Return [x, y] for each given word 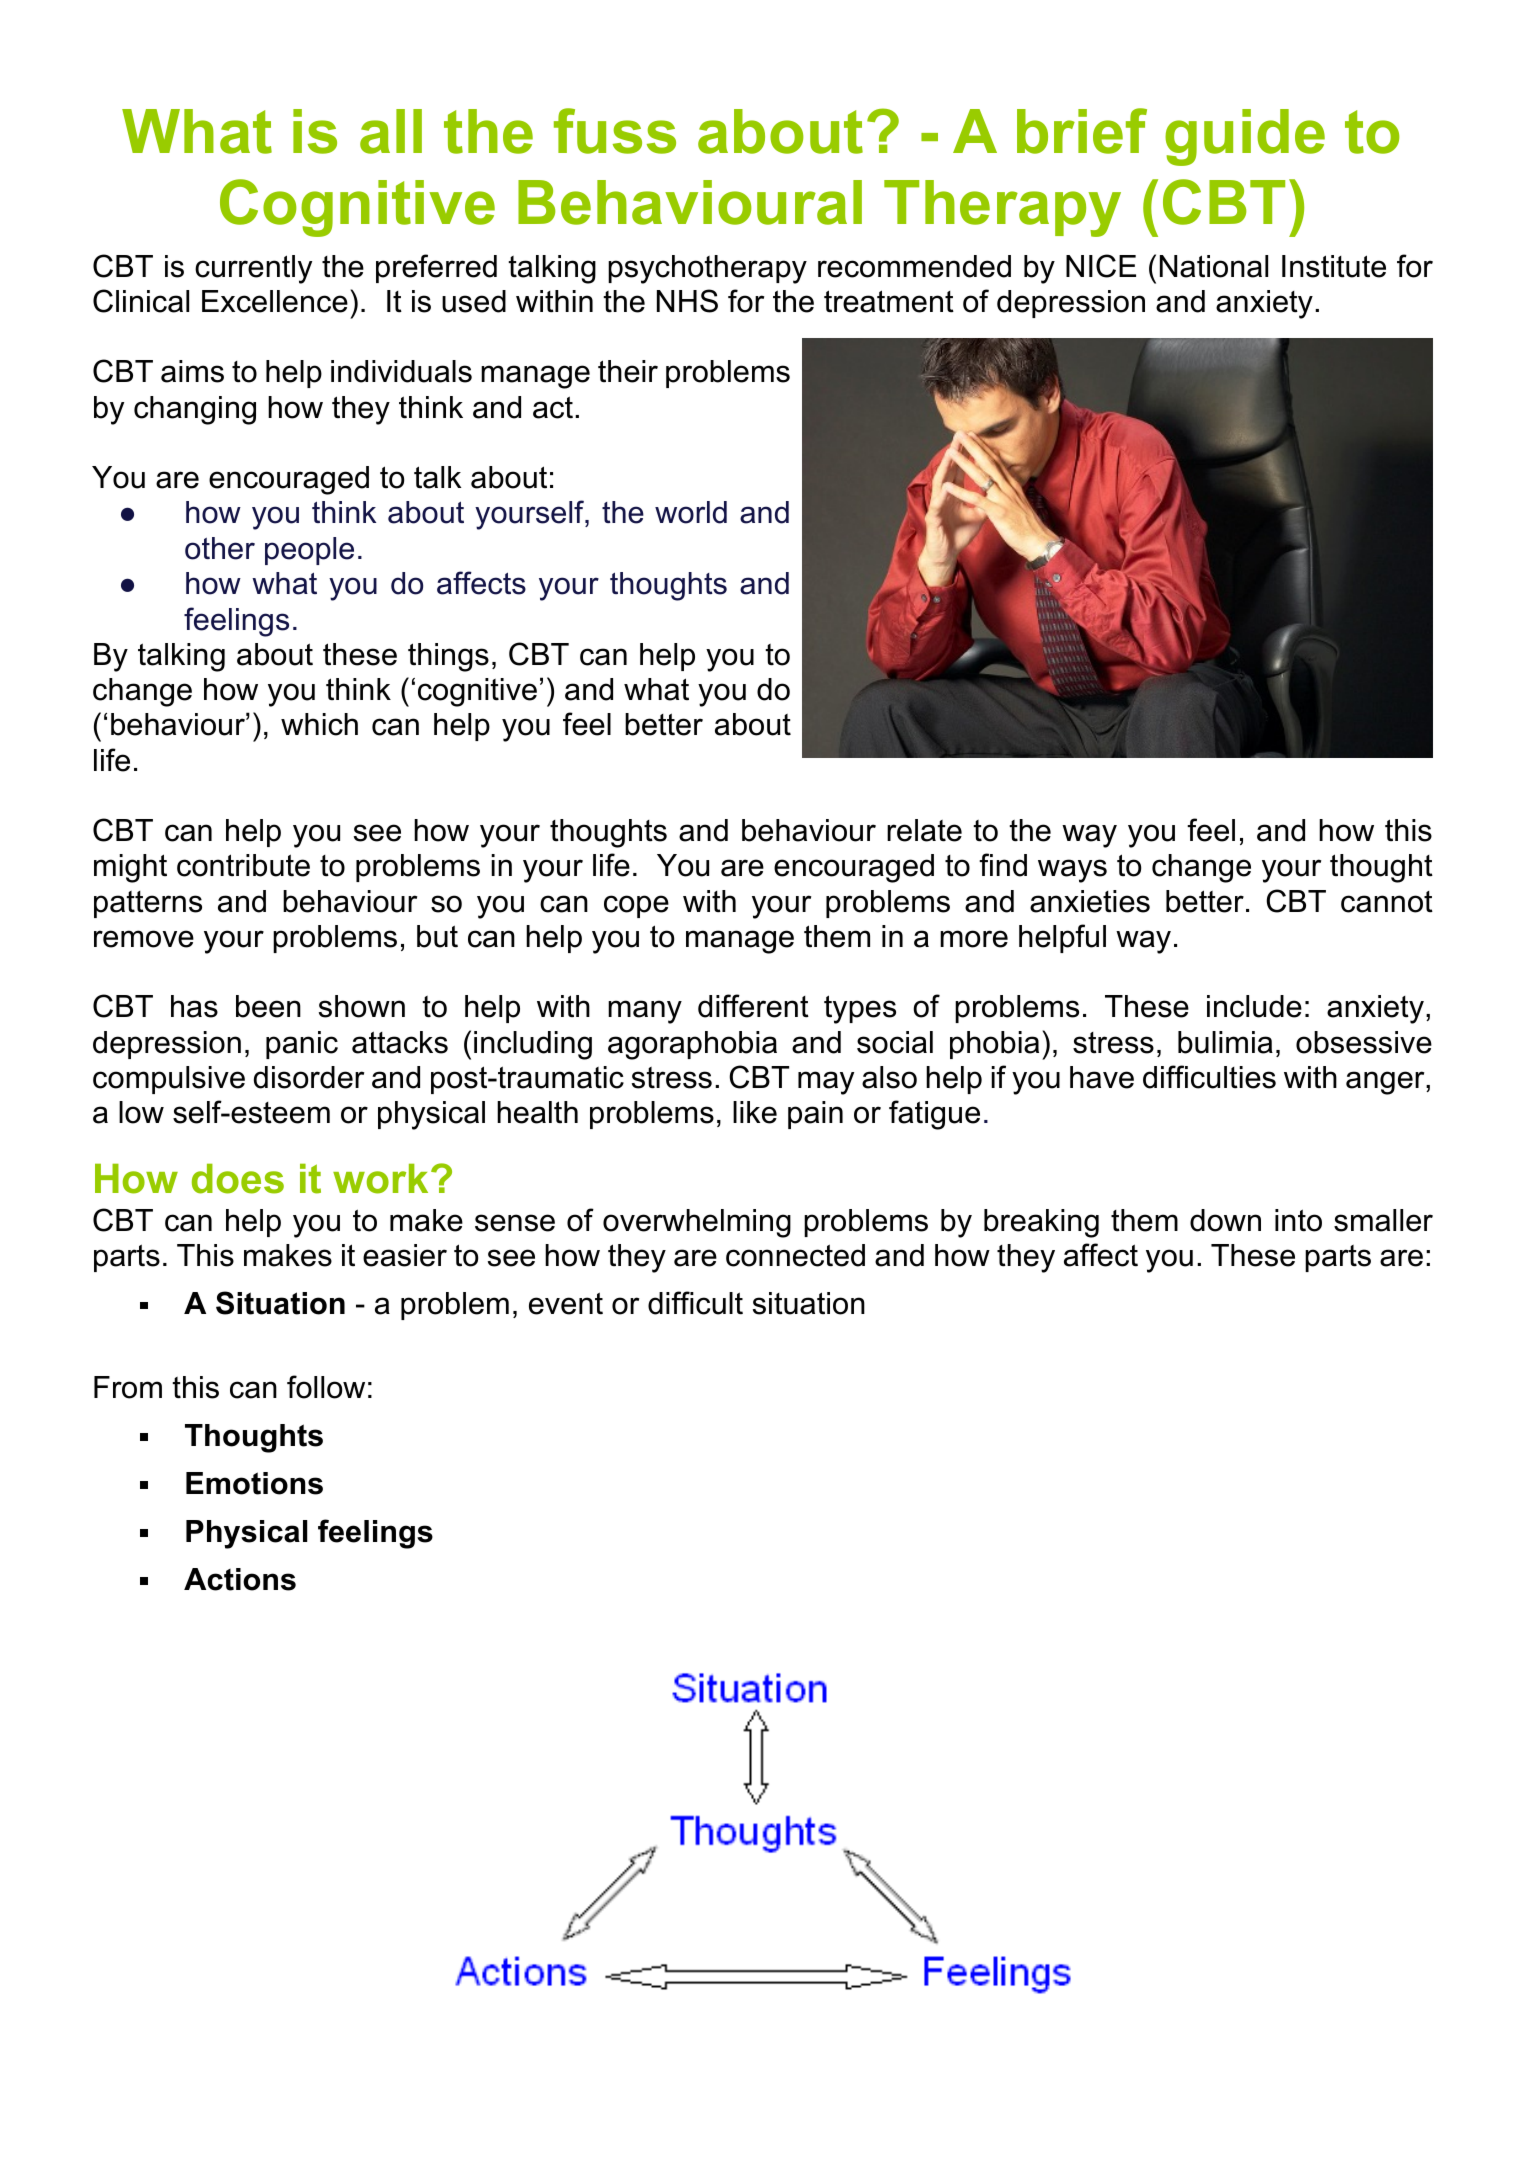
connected [795, 1255]
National [1214, 266]
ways [1072, 871]
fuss [615, 131]
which [319, 724]
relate [924, 830]
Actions [240, 1579]
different [753, 1006]
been [268, 1006]
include [1254, 1006]
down [1225, 1220]
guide [1245, 137]
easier [405, 1255]
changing [195, 410]
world [691, 512]
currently [253, 269]
